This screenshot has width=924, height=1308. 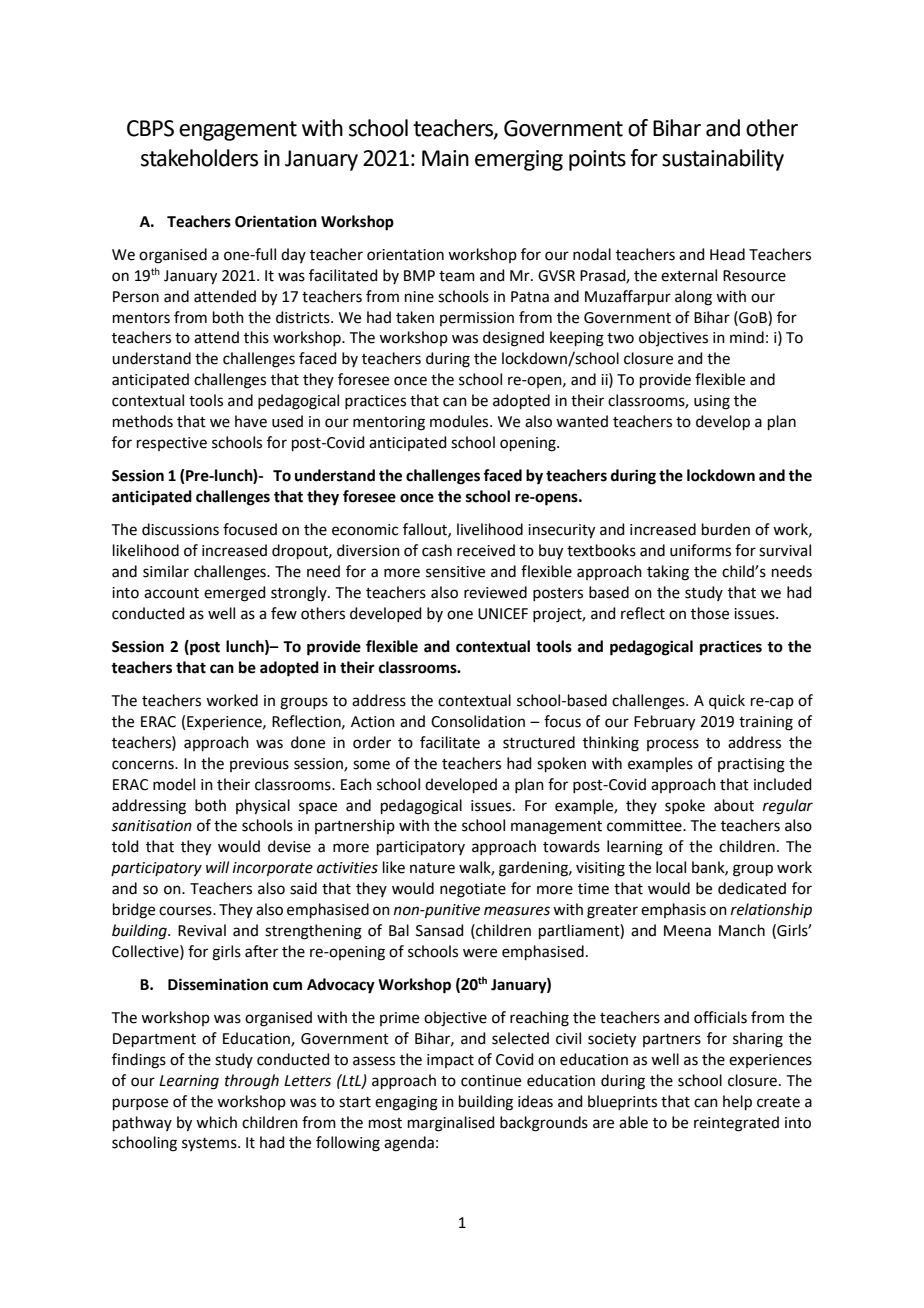 I want to click on using, so click(x=712, y=402).
